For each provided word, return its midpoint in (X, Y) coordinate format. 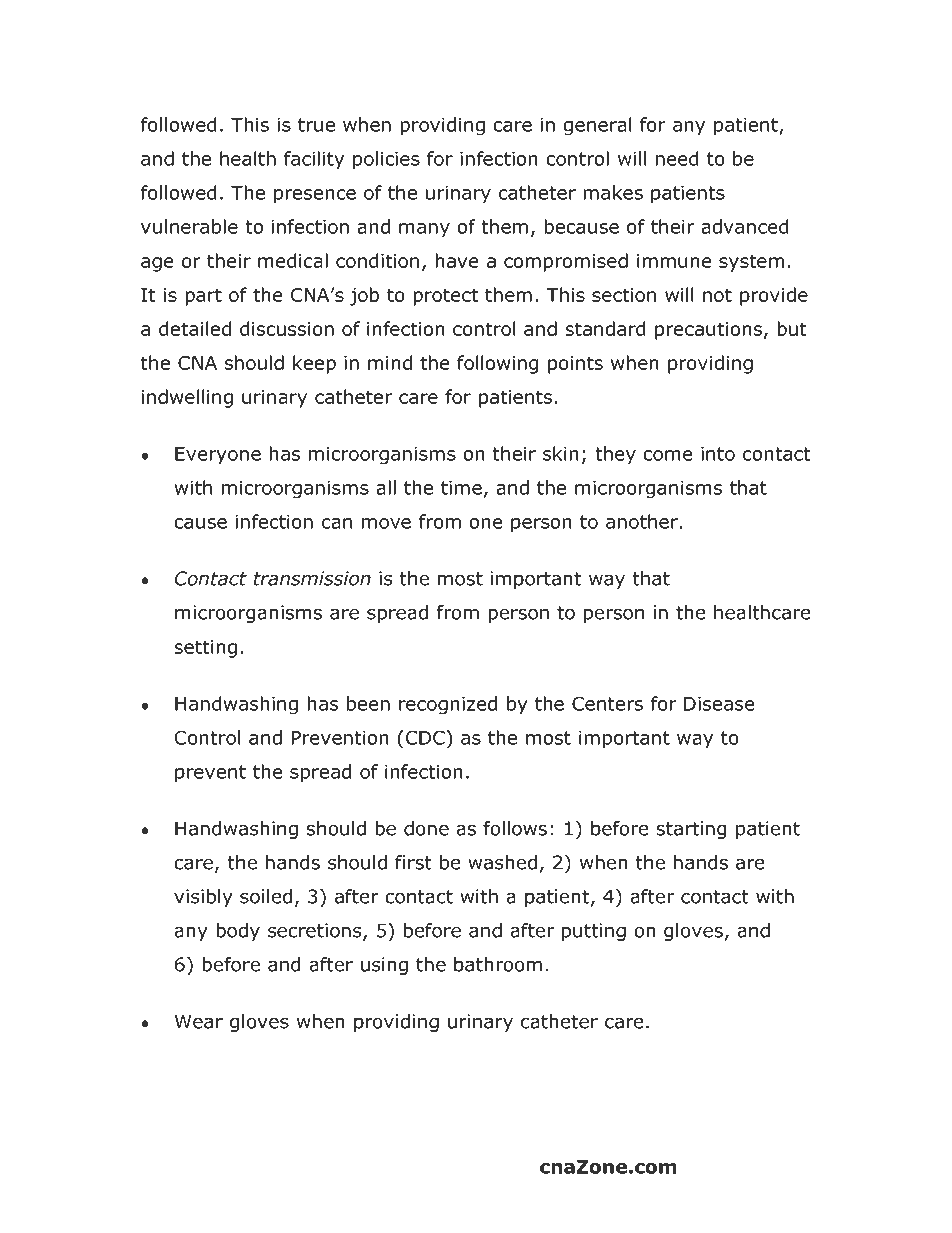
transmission (312, 578)
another (643, 521)
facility (314, 160)
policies (386, 160)
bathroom (498, 964)
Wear (198, 1021)
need (677, 158)
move (386, 523)
